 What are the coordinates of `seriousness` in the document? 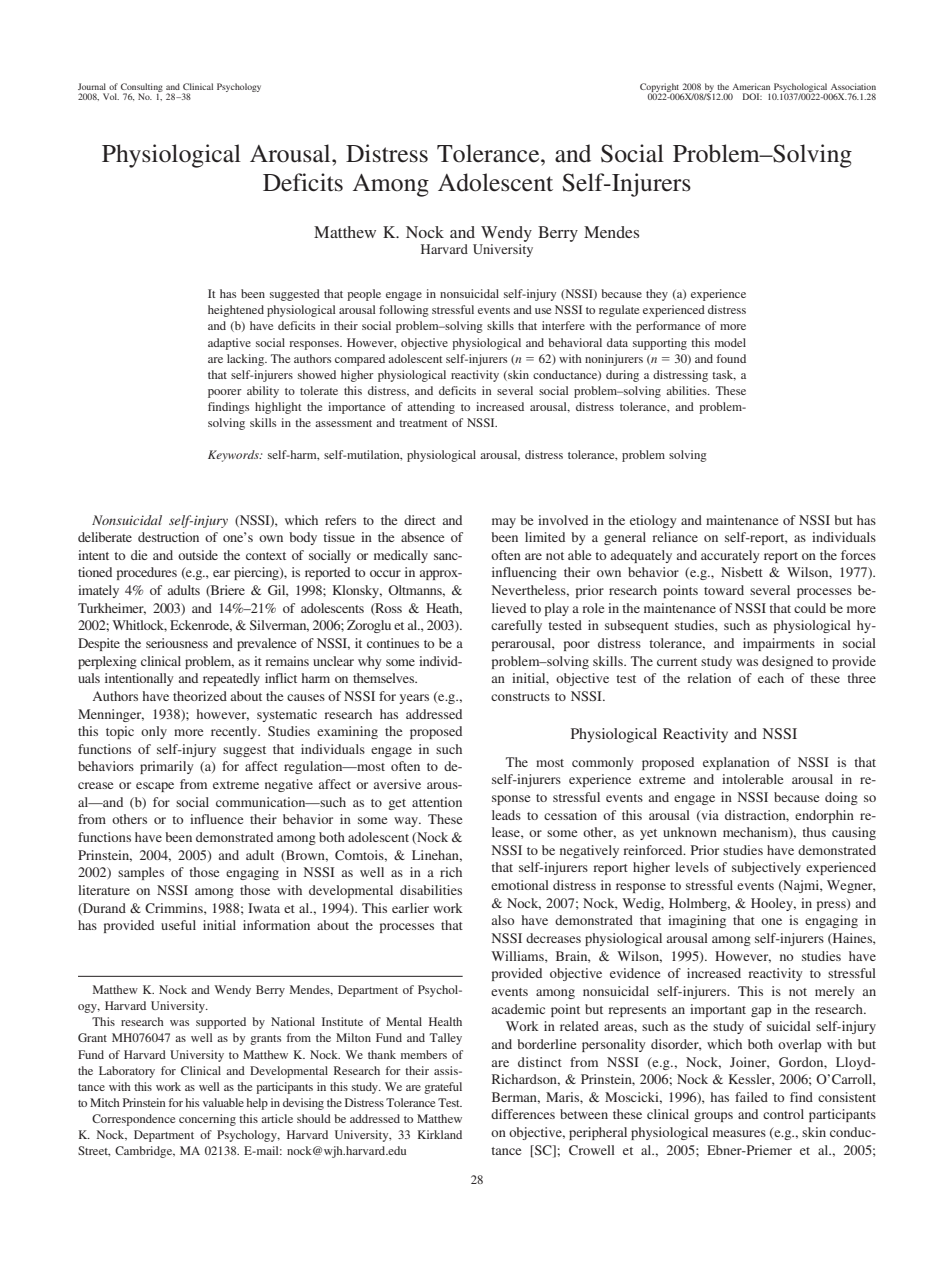 It's located at (177, 643).
